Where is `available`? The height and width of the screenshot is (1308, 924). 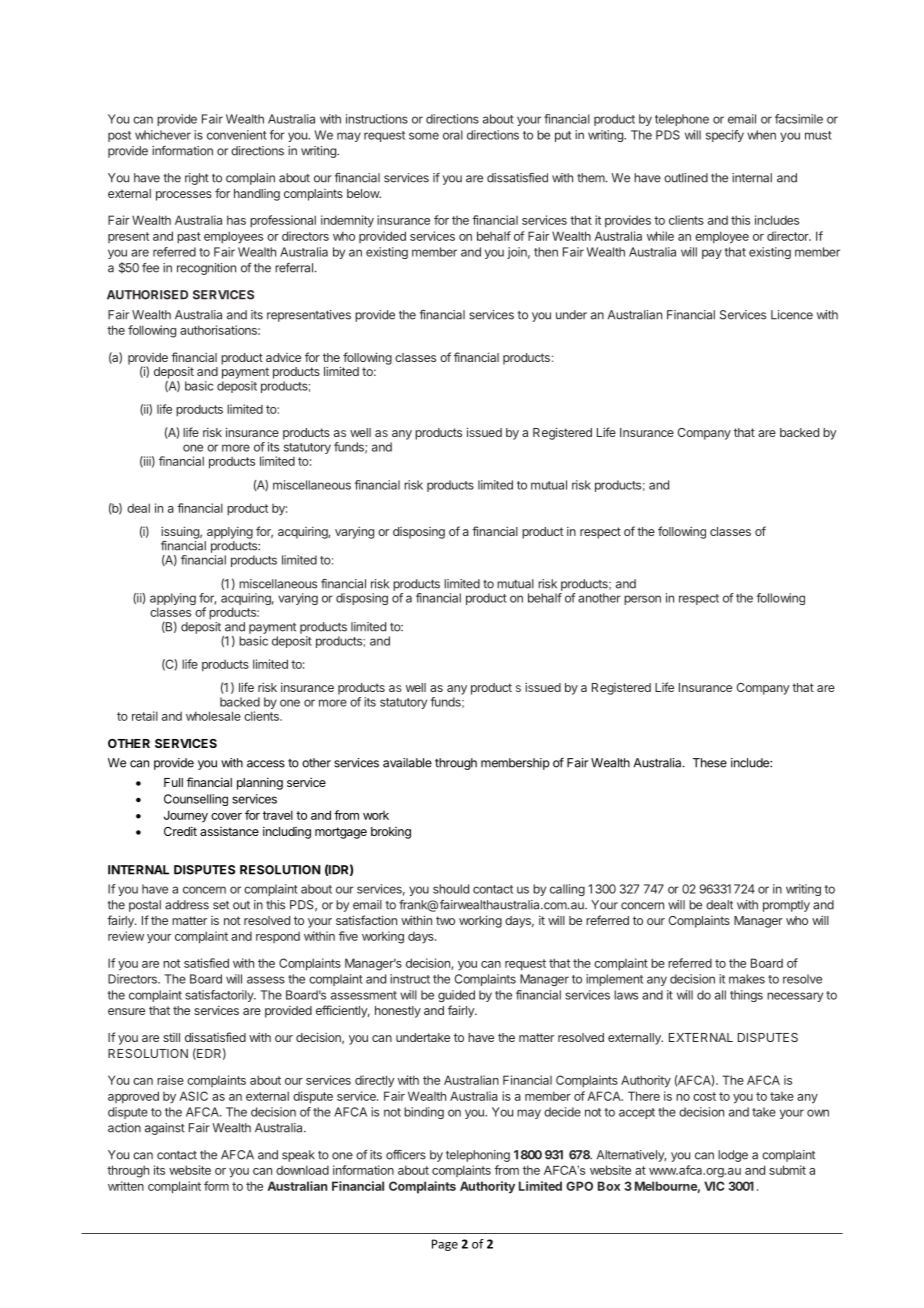
available is located at coordinates (407, 763).
